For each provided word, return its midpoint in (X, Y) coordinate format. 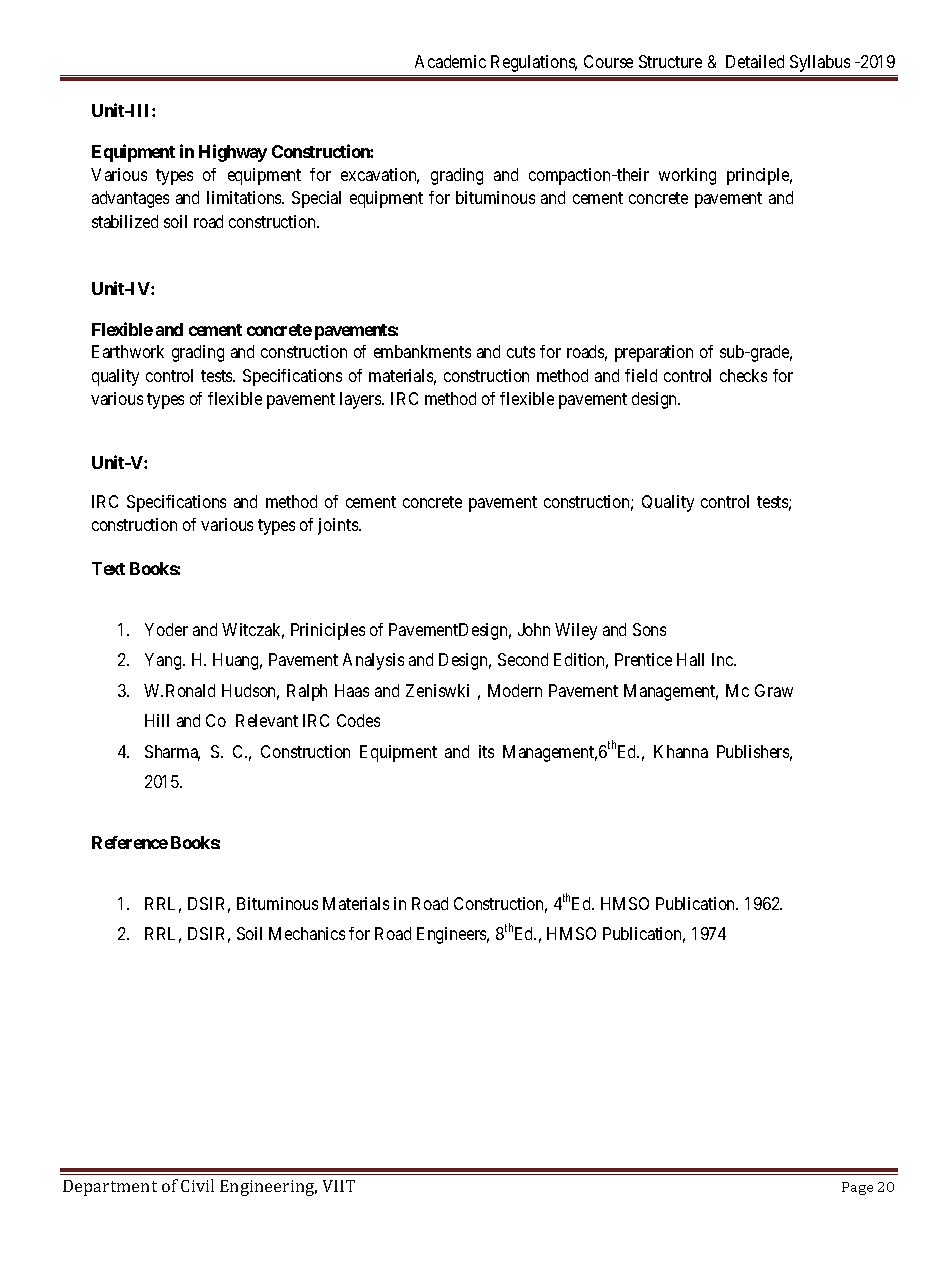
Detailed (755, 61)
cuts (521, 352)
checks (743, 375)
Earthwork (128, 351)
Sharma (172, 753)
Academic (450, 61)
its (486, 751)
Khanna (681, 751)
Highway (233, 153)
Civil (197, 1185)
